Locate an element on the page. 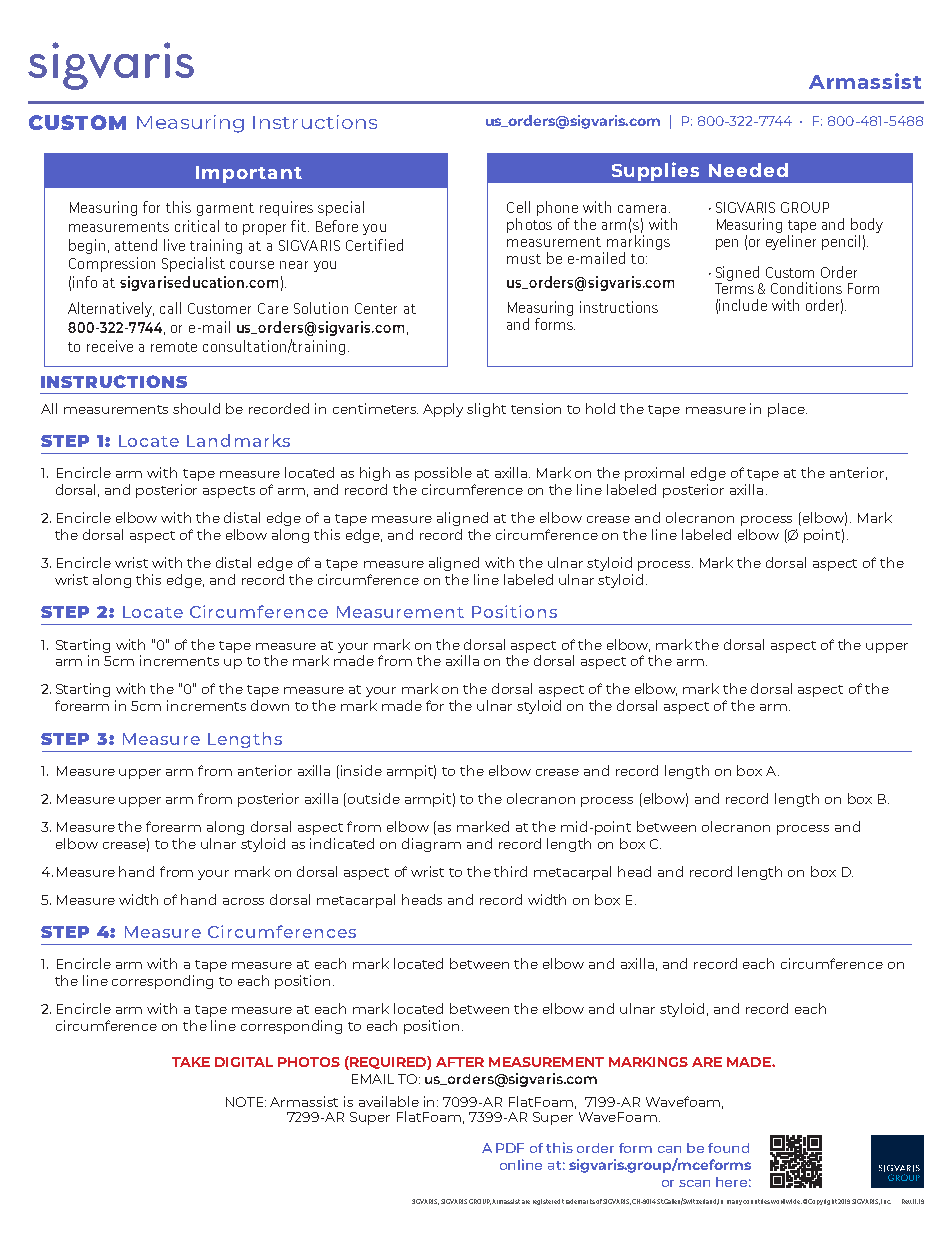  critical is located at coordinates (197, 226).
